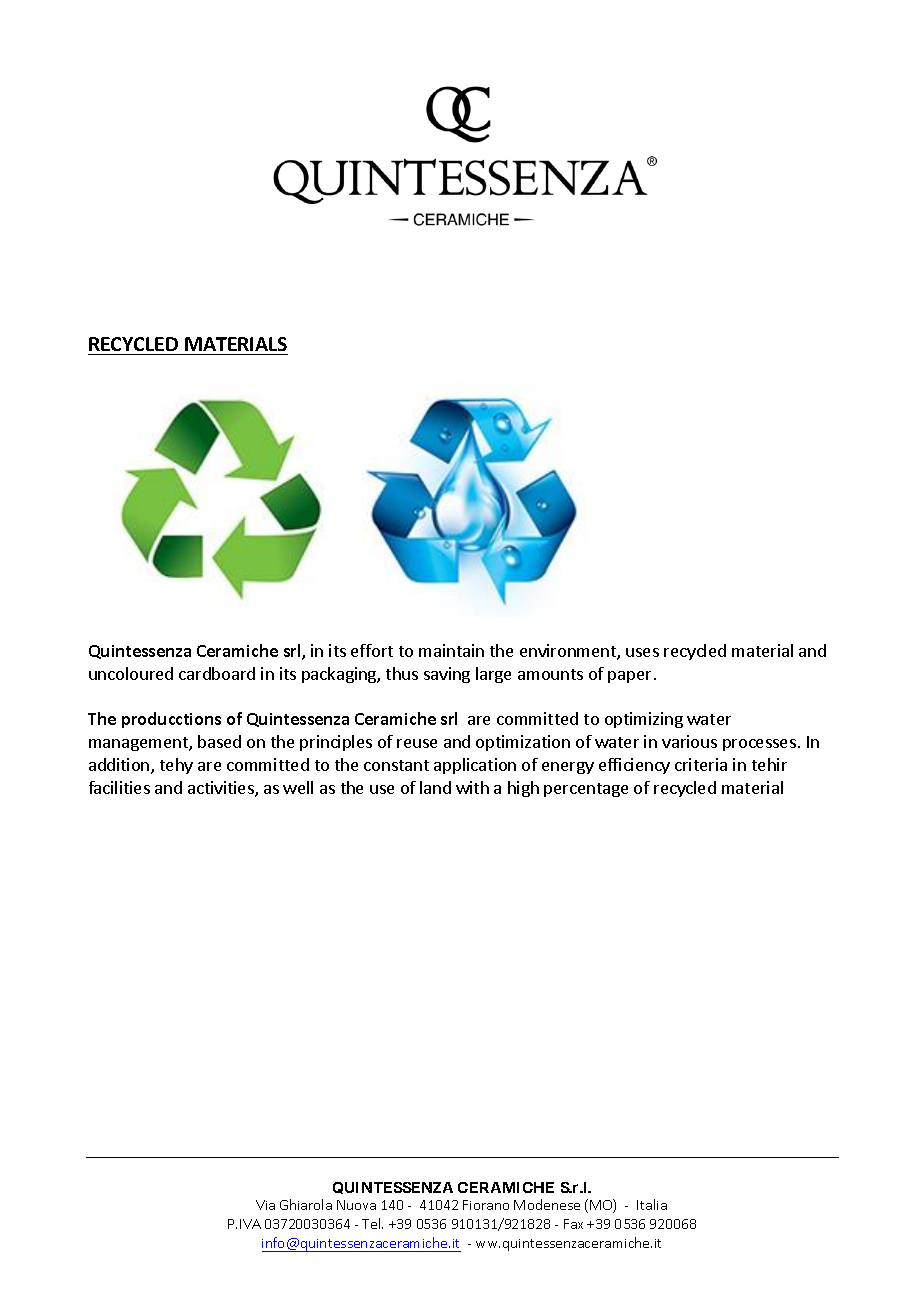 Image resolution: width=924 pixels, height=1308 pixels. I want to click on Fax, so click(573, 1224).
